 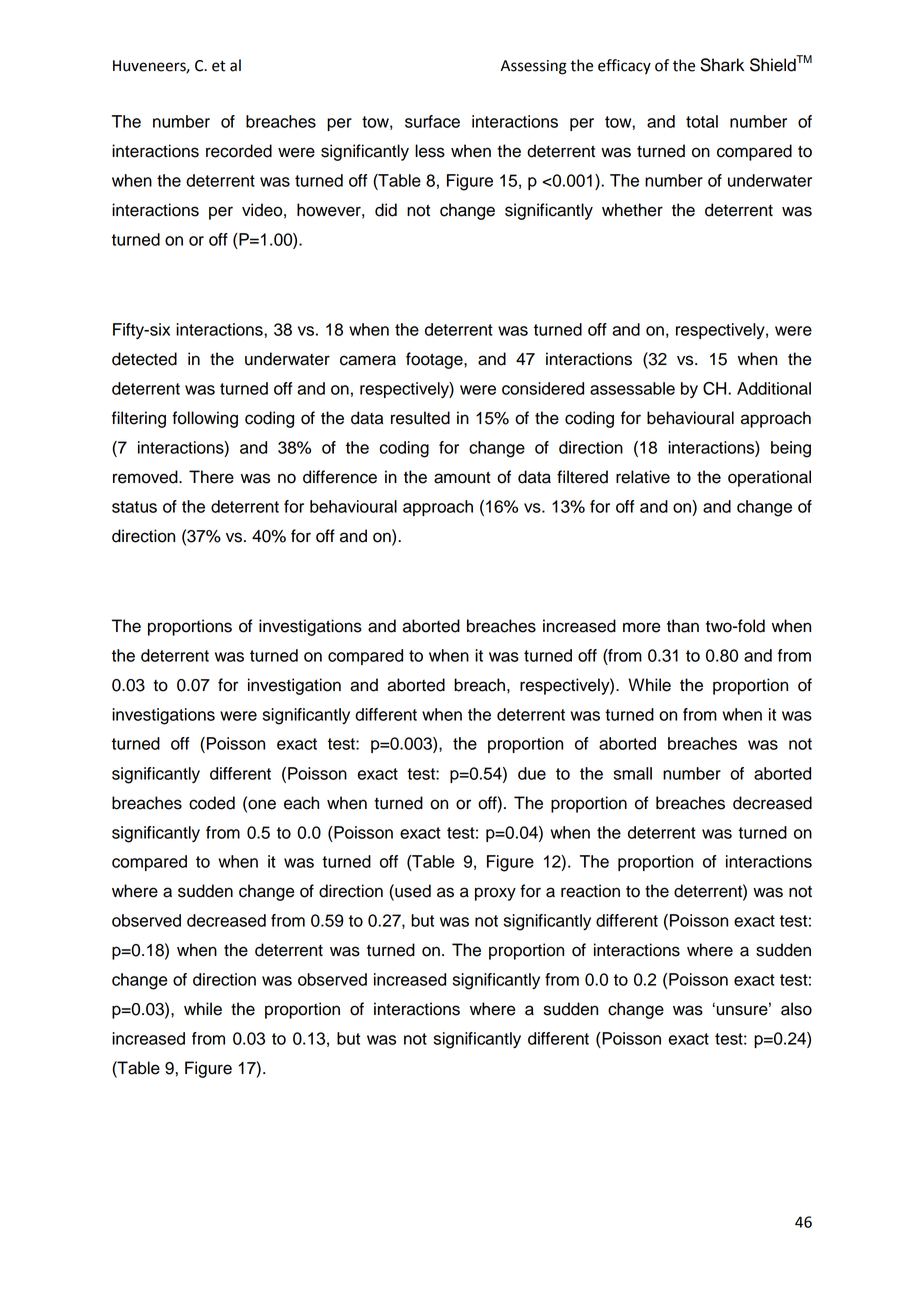 What do you see at coordinates (722, 65) in the screenshot?
I see `Shark` at bounding box center [722, 65].
